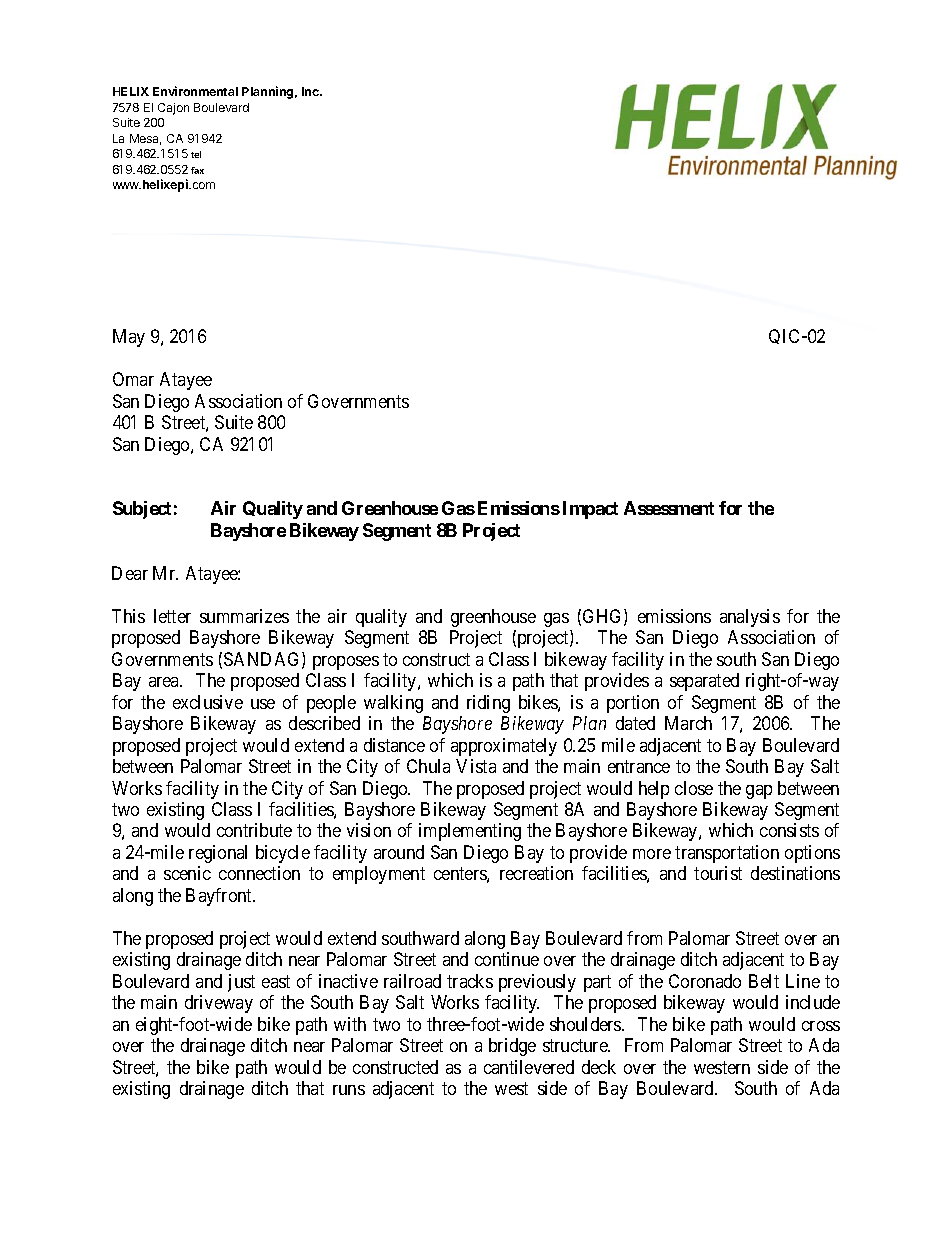 The height and width of the screenshot is (1233, 952). What do you see at coordinates (488, 704) in the screenshot?
I see `riding` at bounding box center [488, 704].
